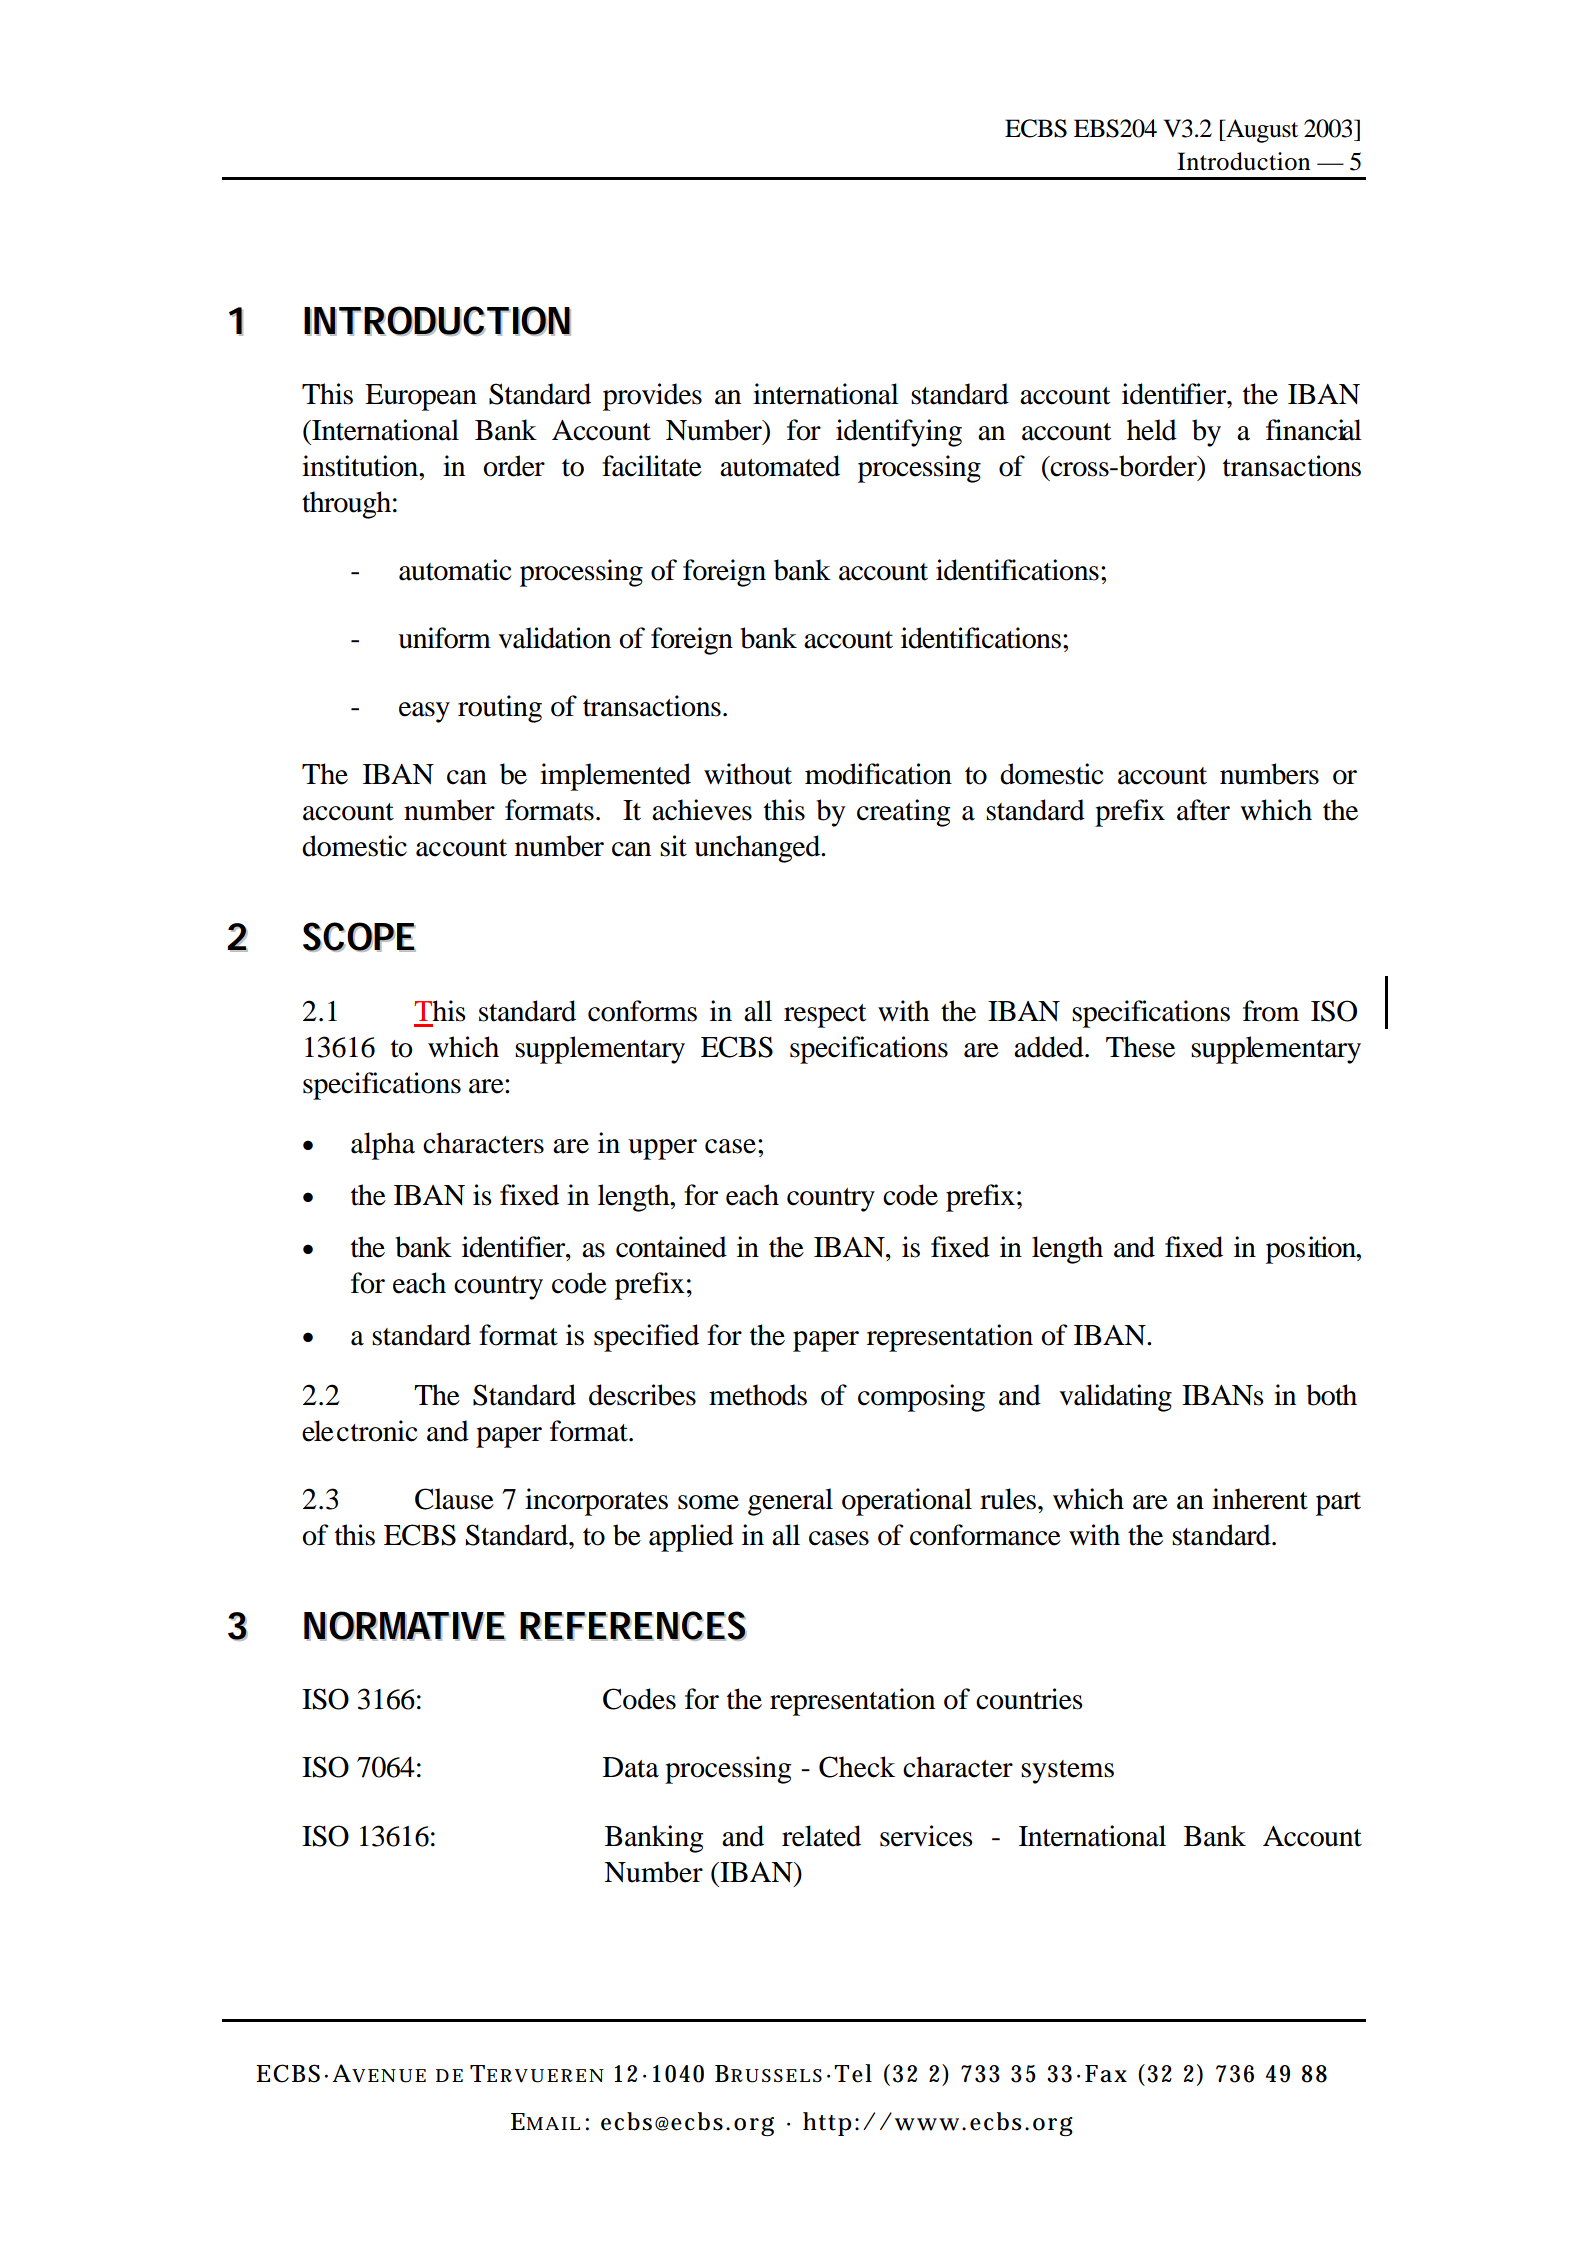  I want to click on European, so click(421, 397).
